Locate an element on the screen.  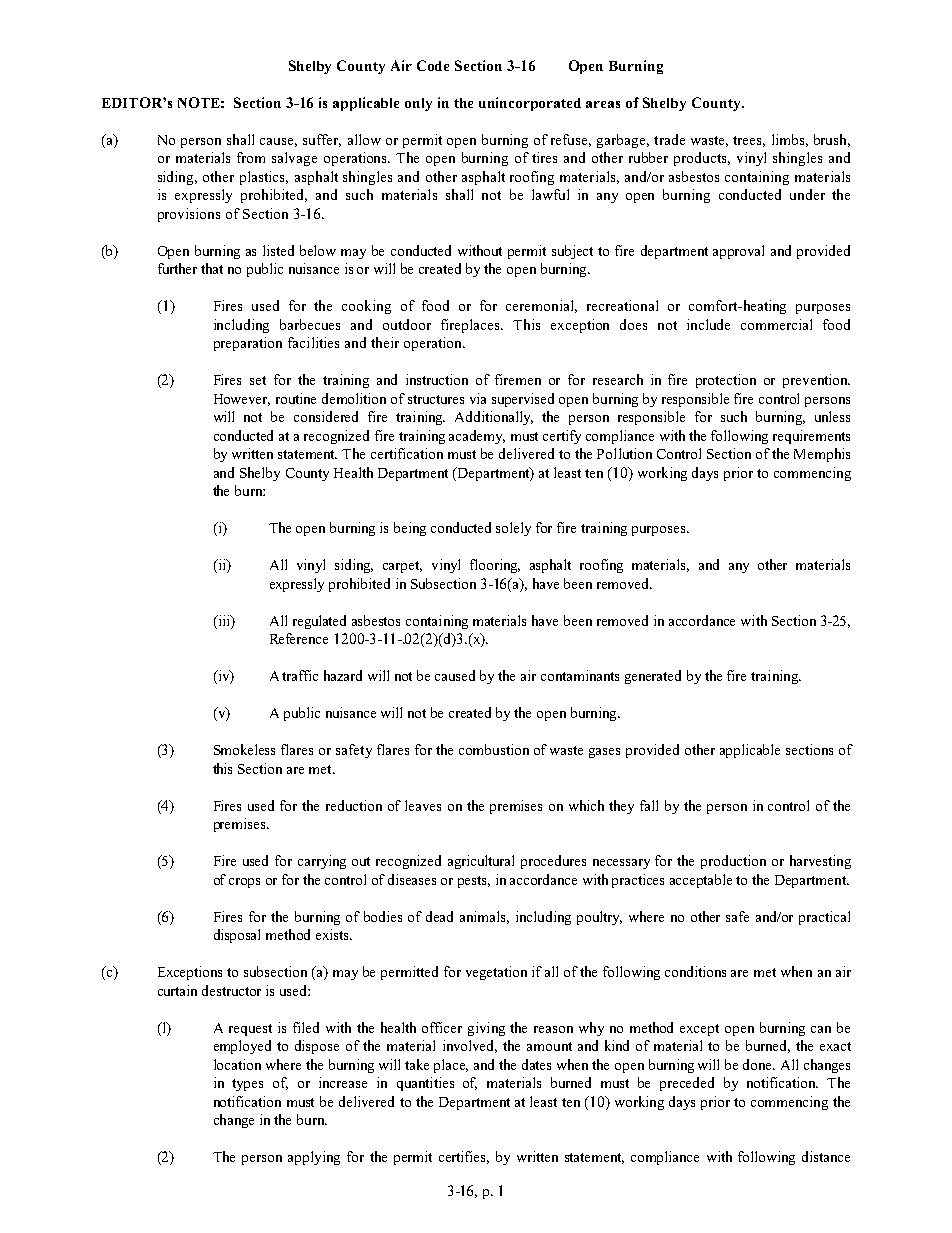
production is located at coordinates (733, 862).
